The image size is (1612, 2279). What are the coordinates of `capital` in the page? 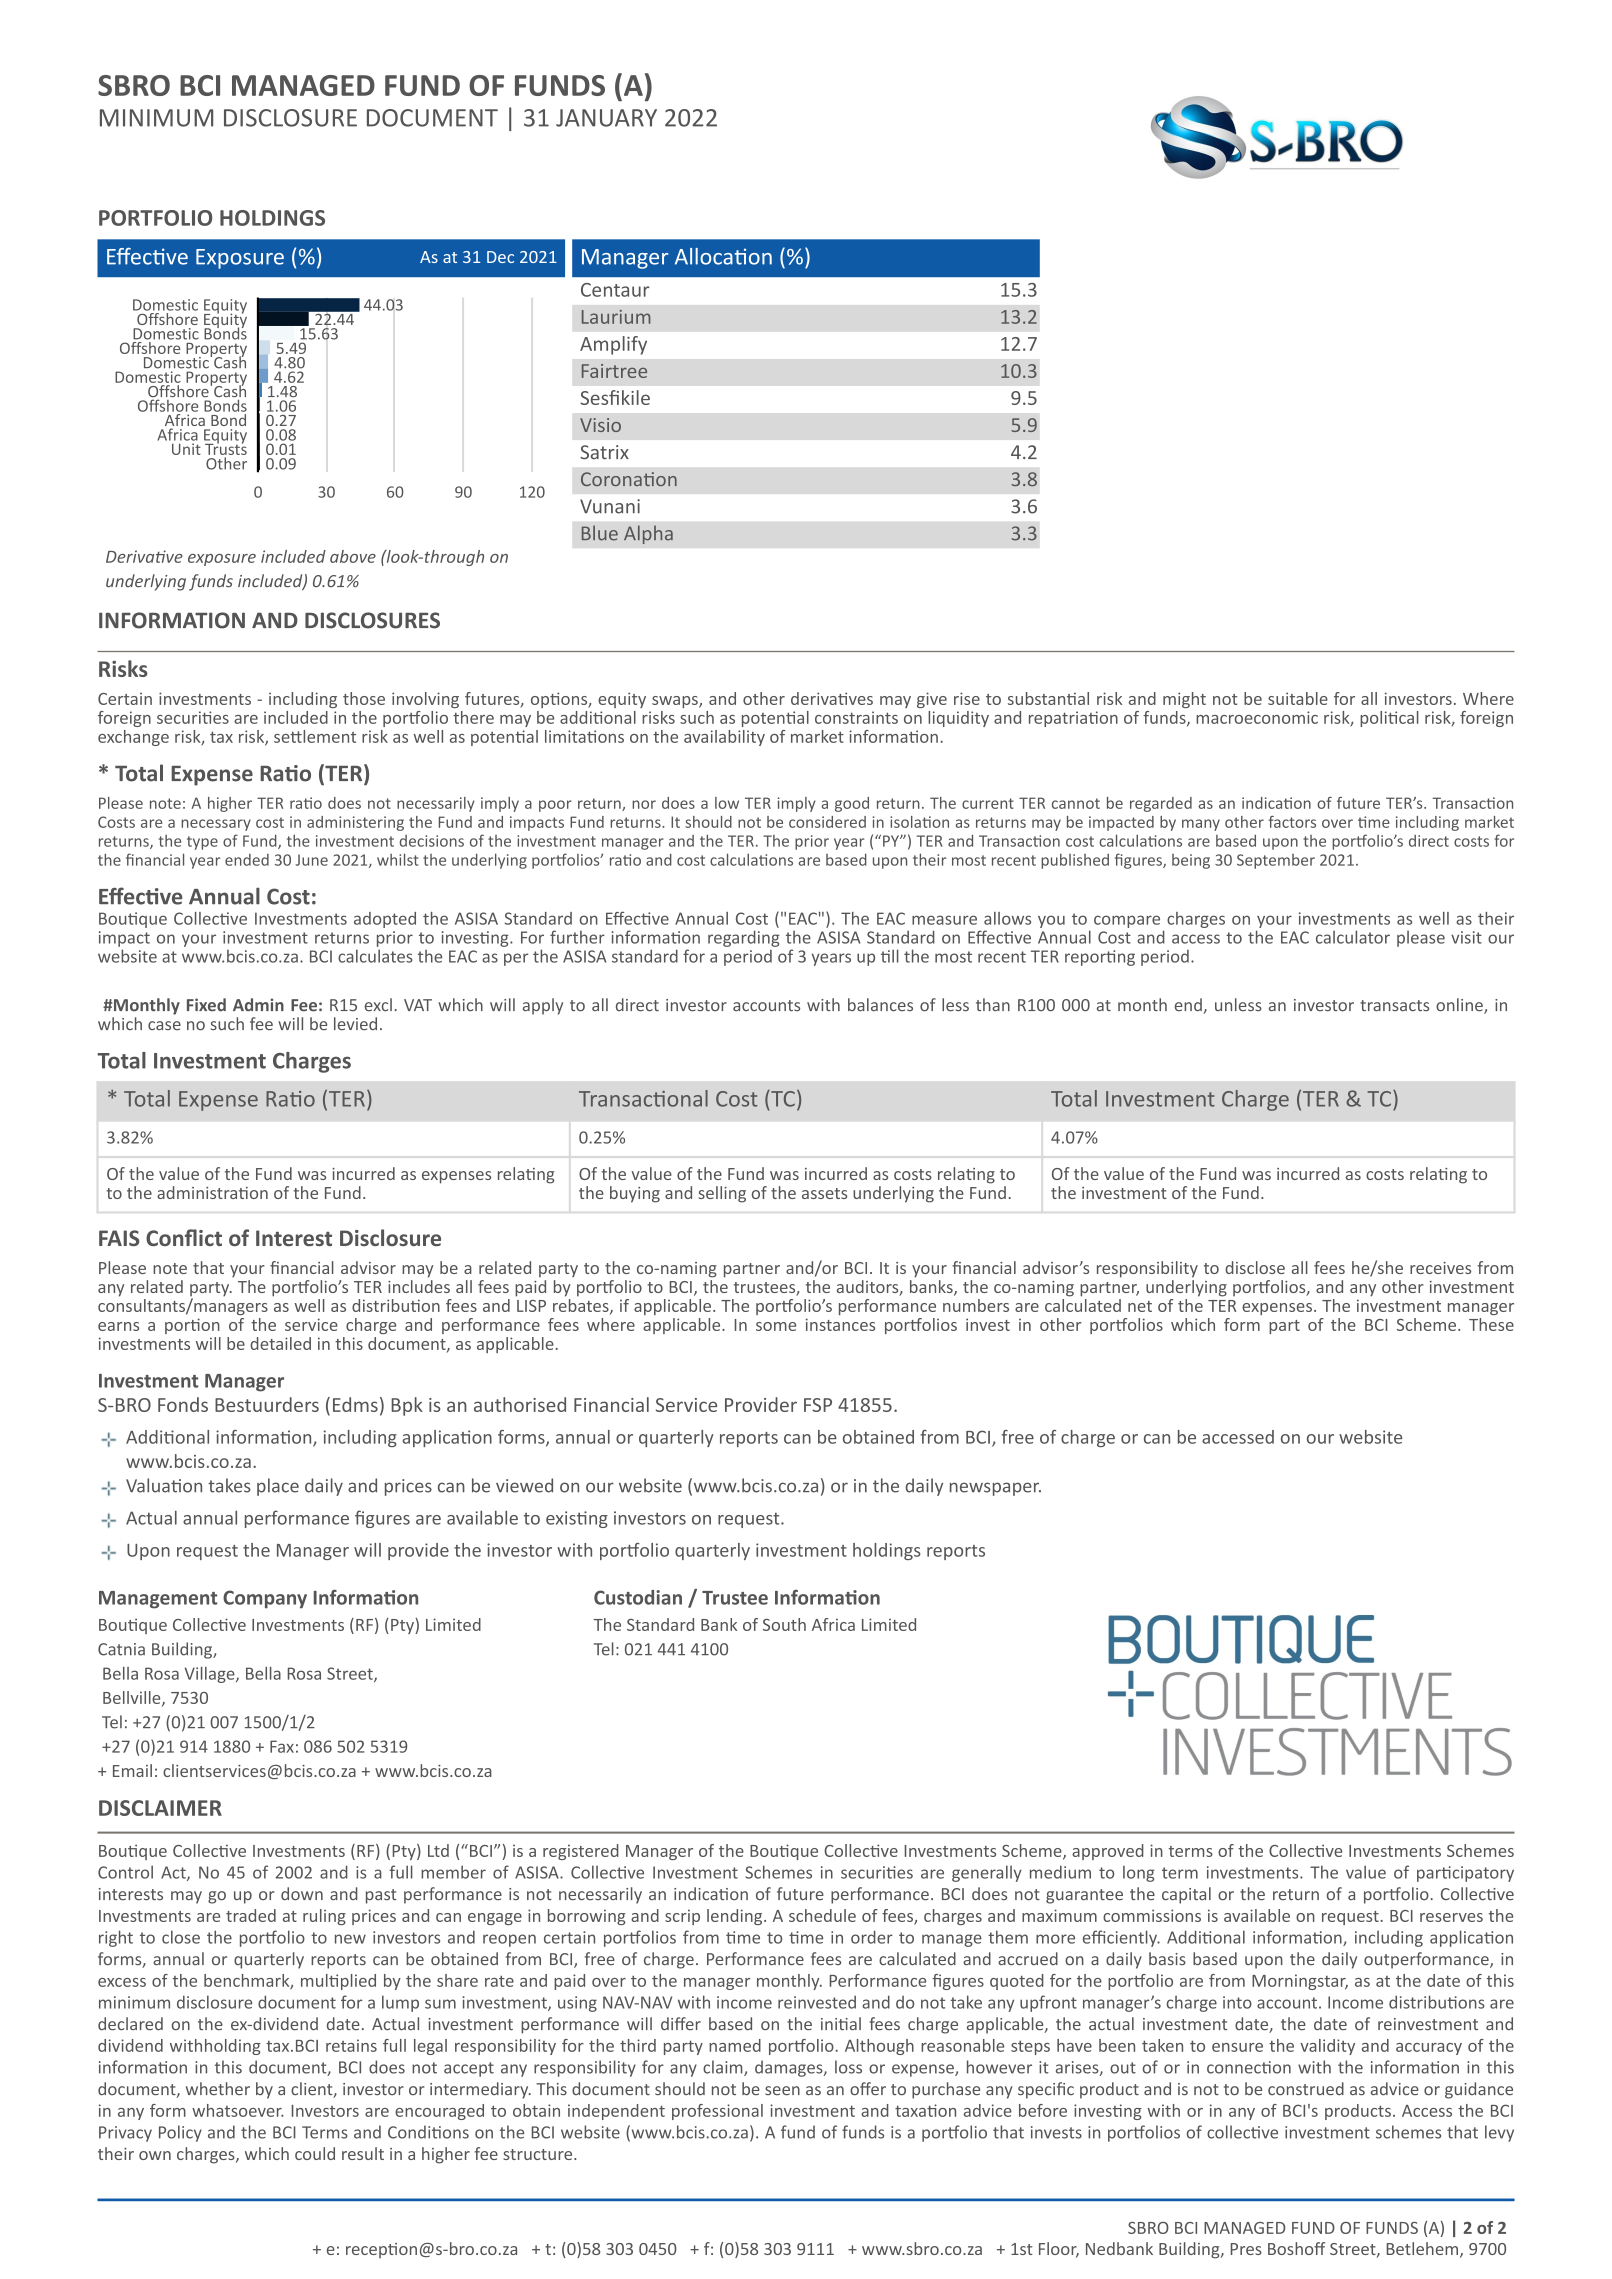 It's located at (1186, 1895).
